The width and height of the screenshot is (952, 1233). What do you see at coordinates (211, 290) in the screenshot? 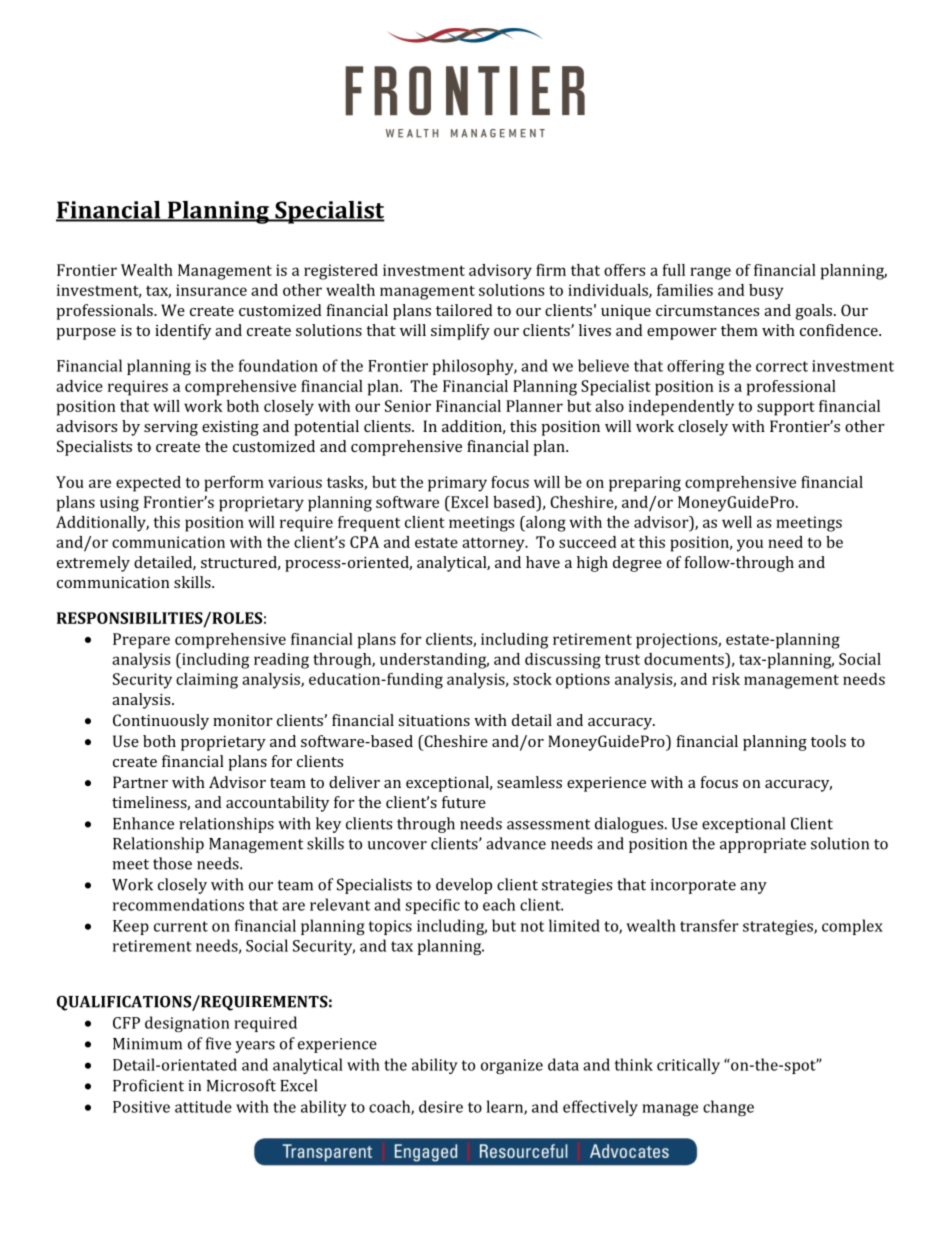
I see `insurance` at bounding box center [211, 290].
